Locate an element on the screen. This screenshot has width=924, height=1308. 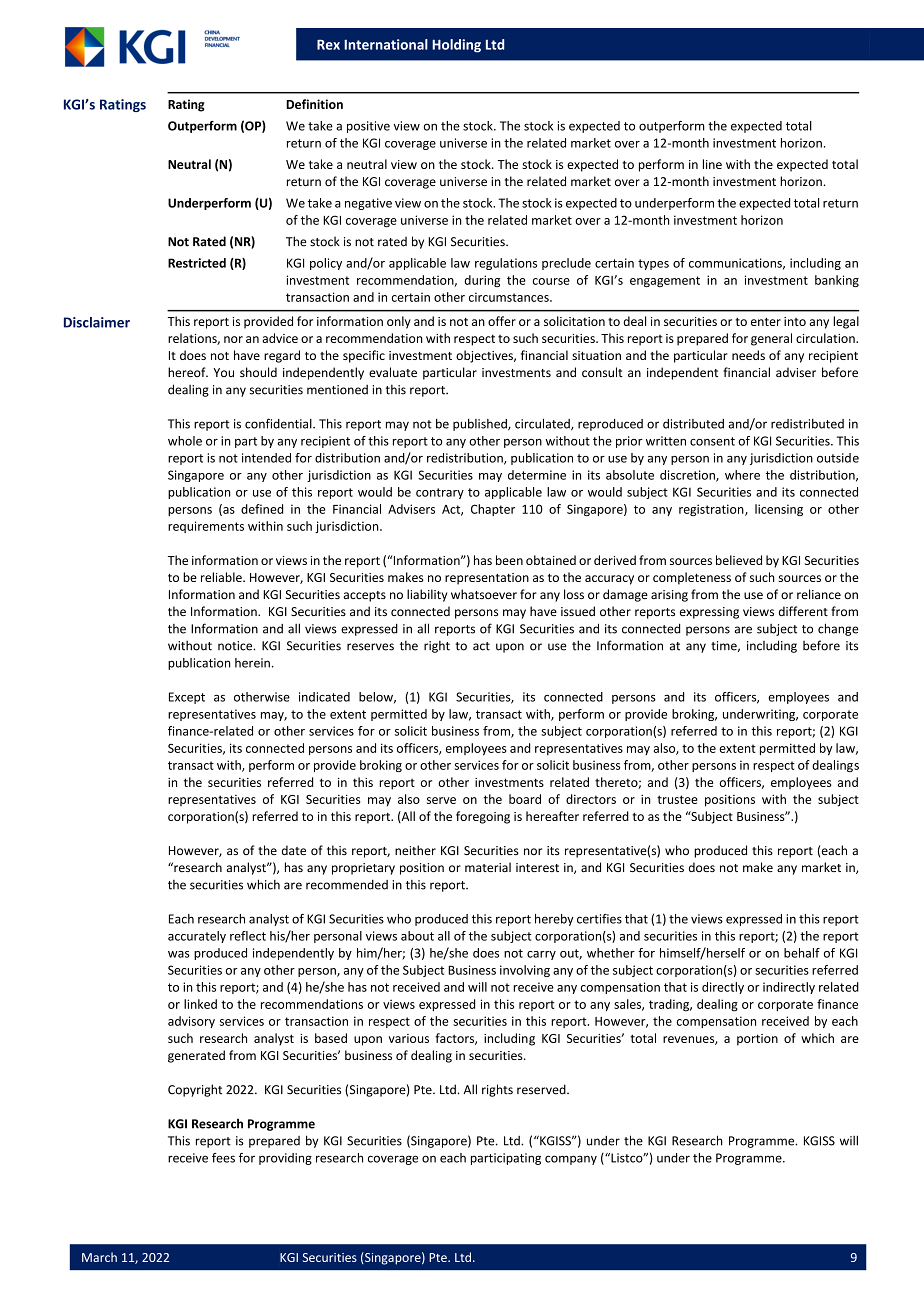
involving is located at coordinates (525, 971).
